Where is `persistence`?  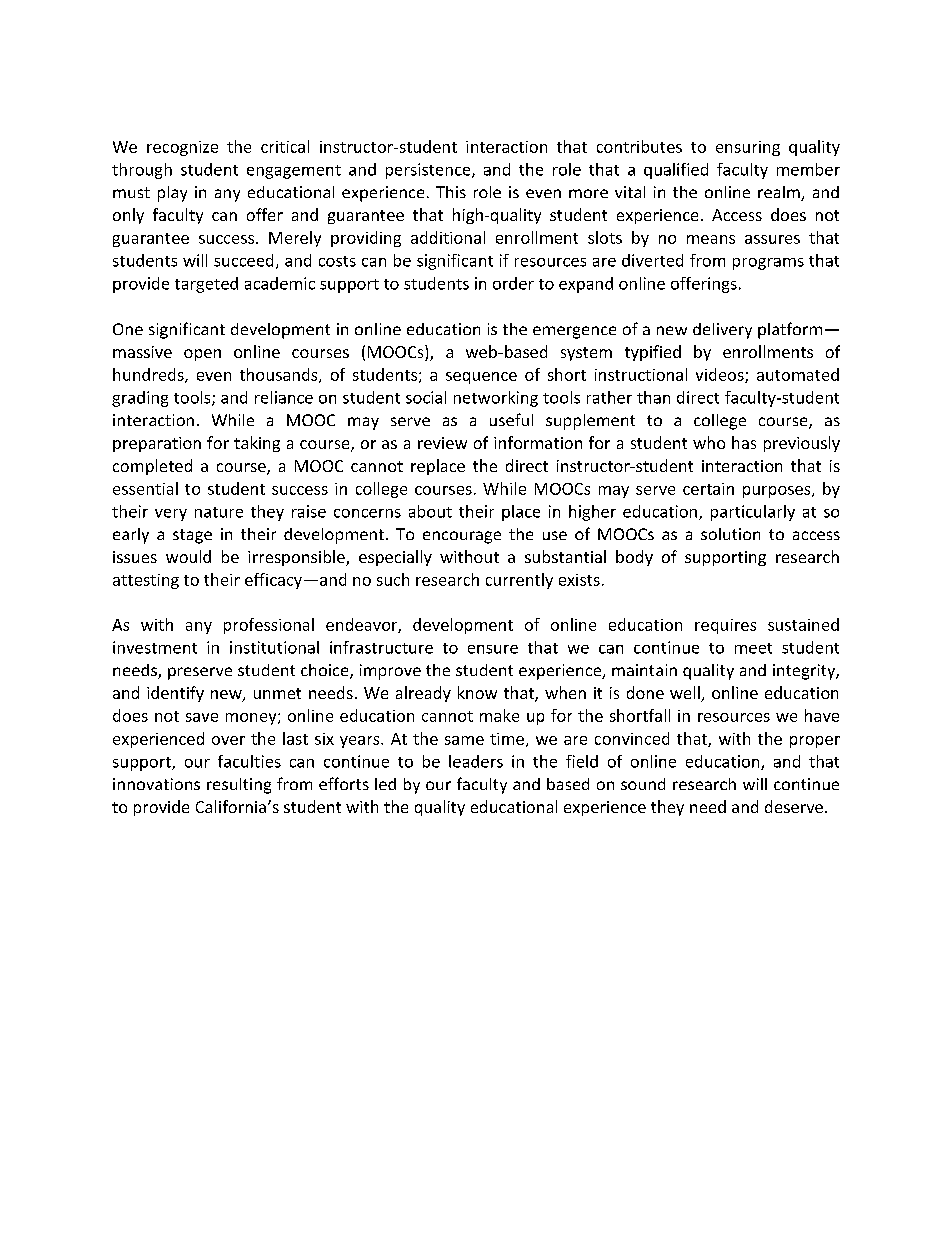 persistence is located at coordinates (429, 171).
